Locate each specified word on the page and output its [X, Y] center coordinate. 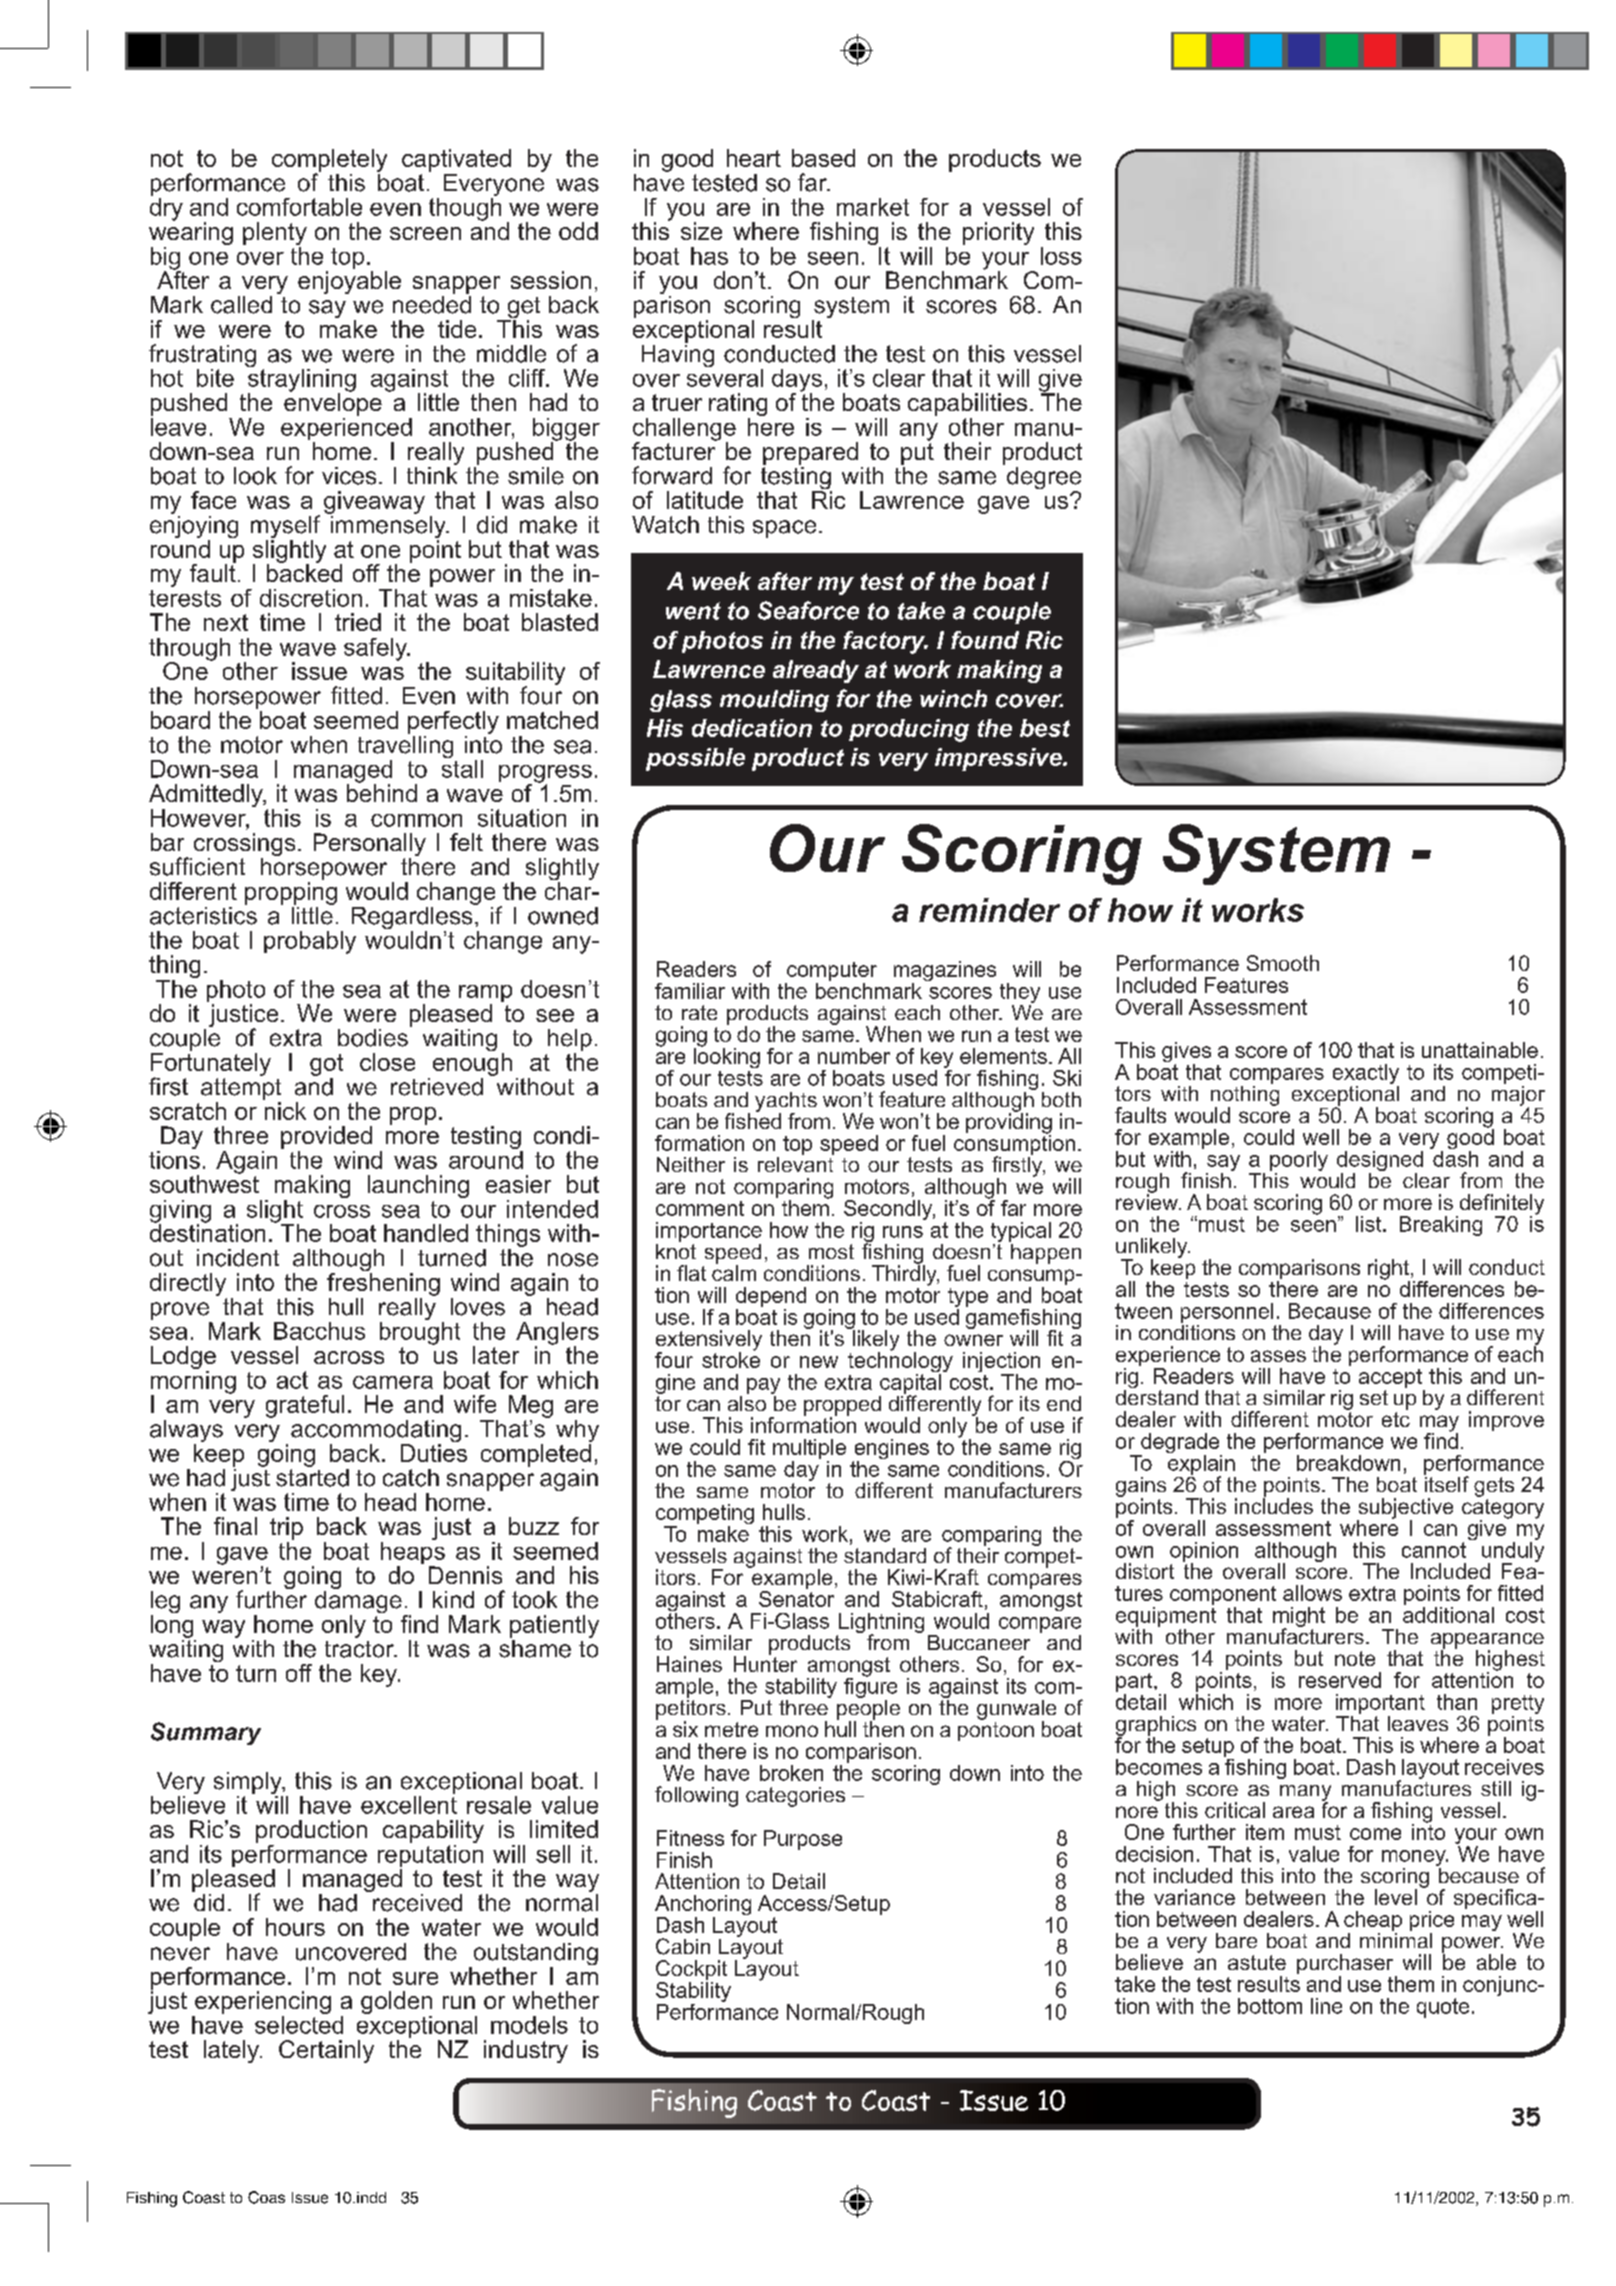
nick [285, 1111]
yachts [786, 1103]
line [1326, 2006]
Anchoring [703, 1906]
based [823, 158]
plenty [275, 235]
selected [299, 2025]
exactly [1366, 1075]
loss [1061, 256]
